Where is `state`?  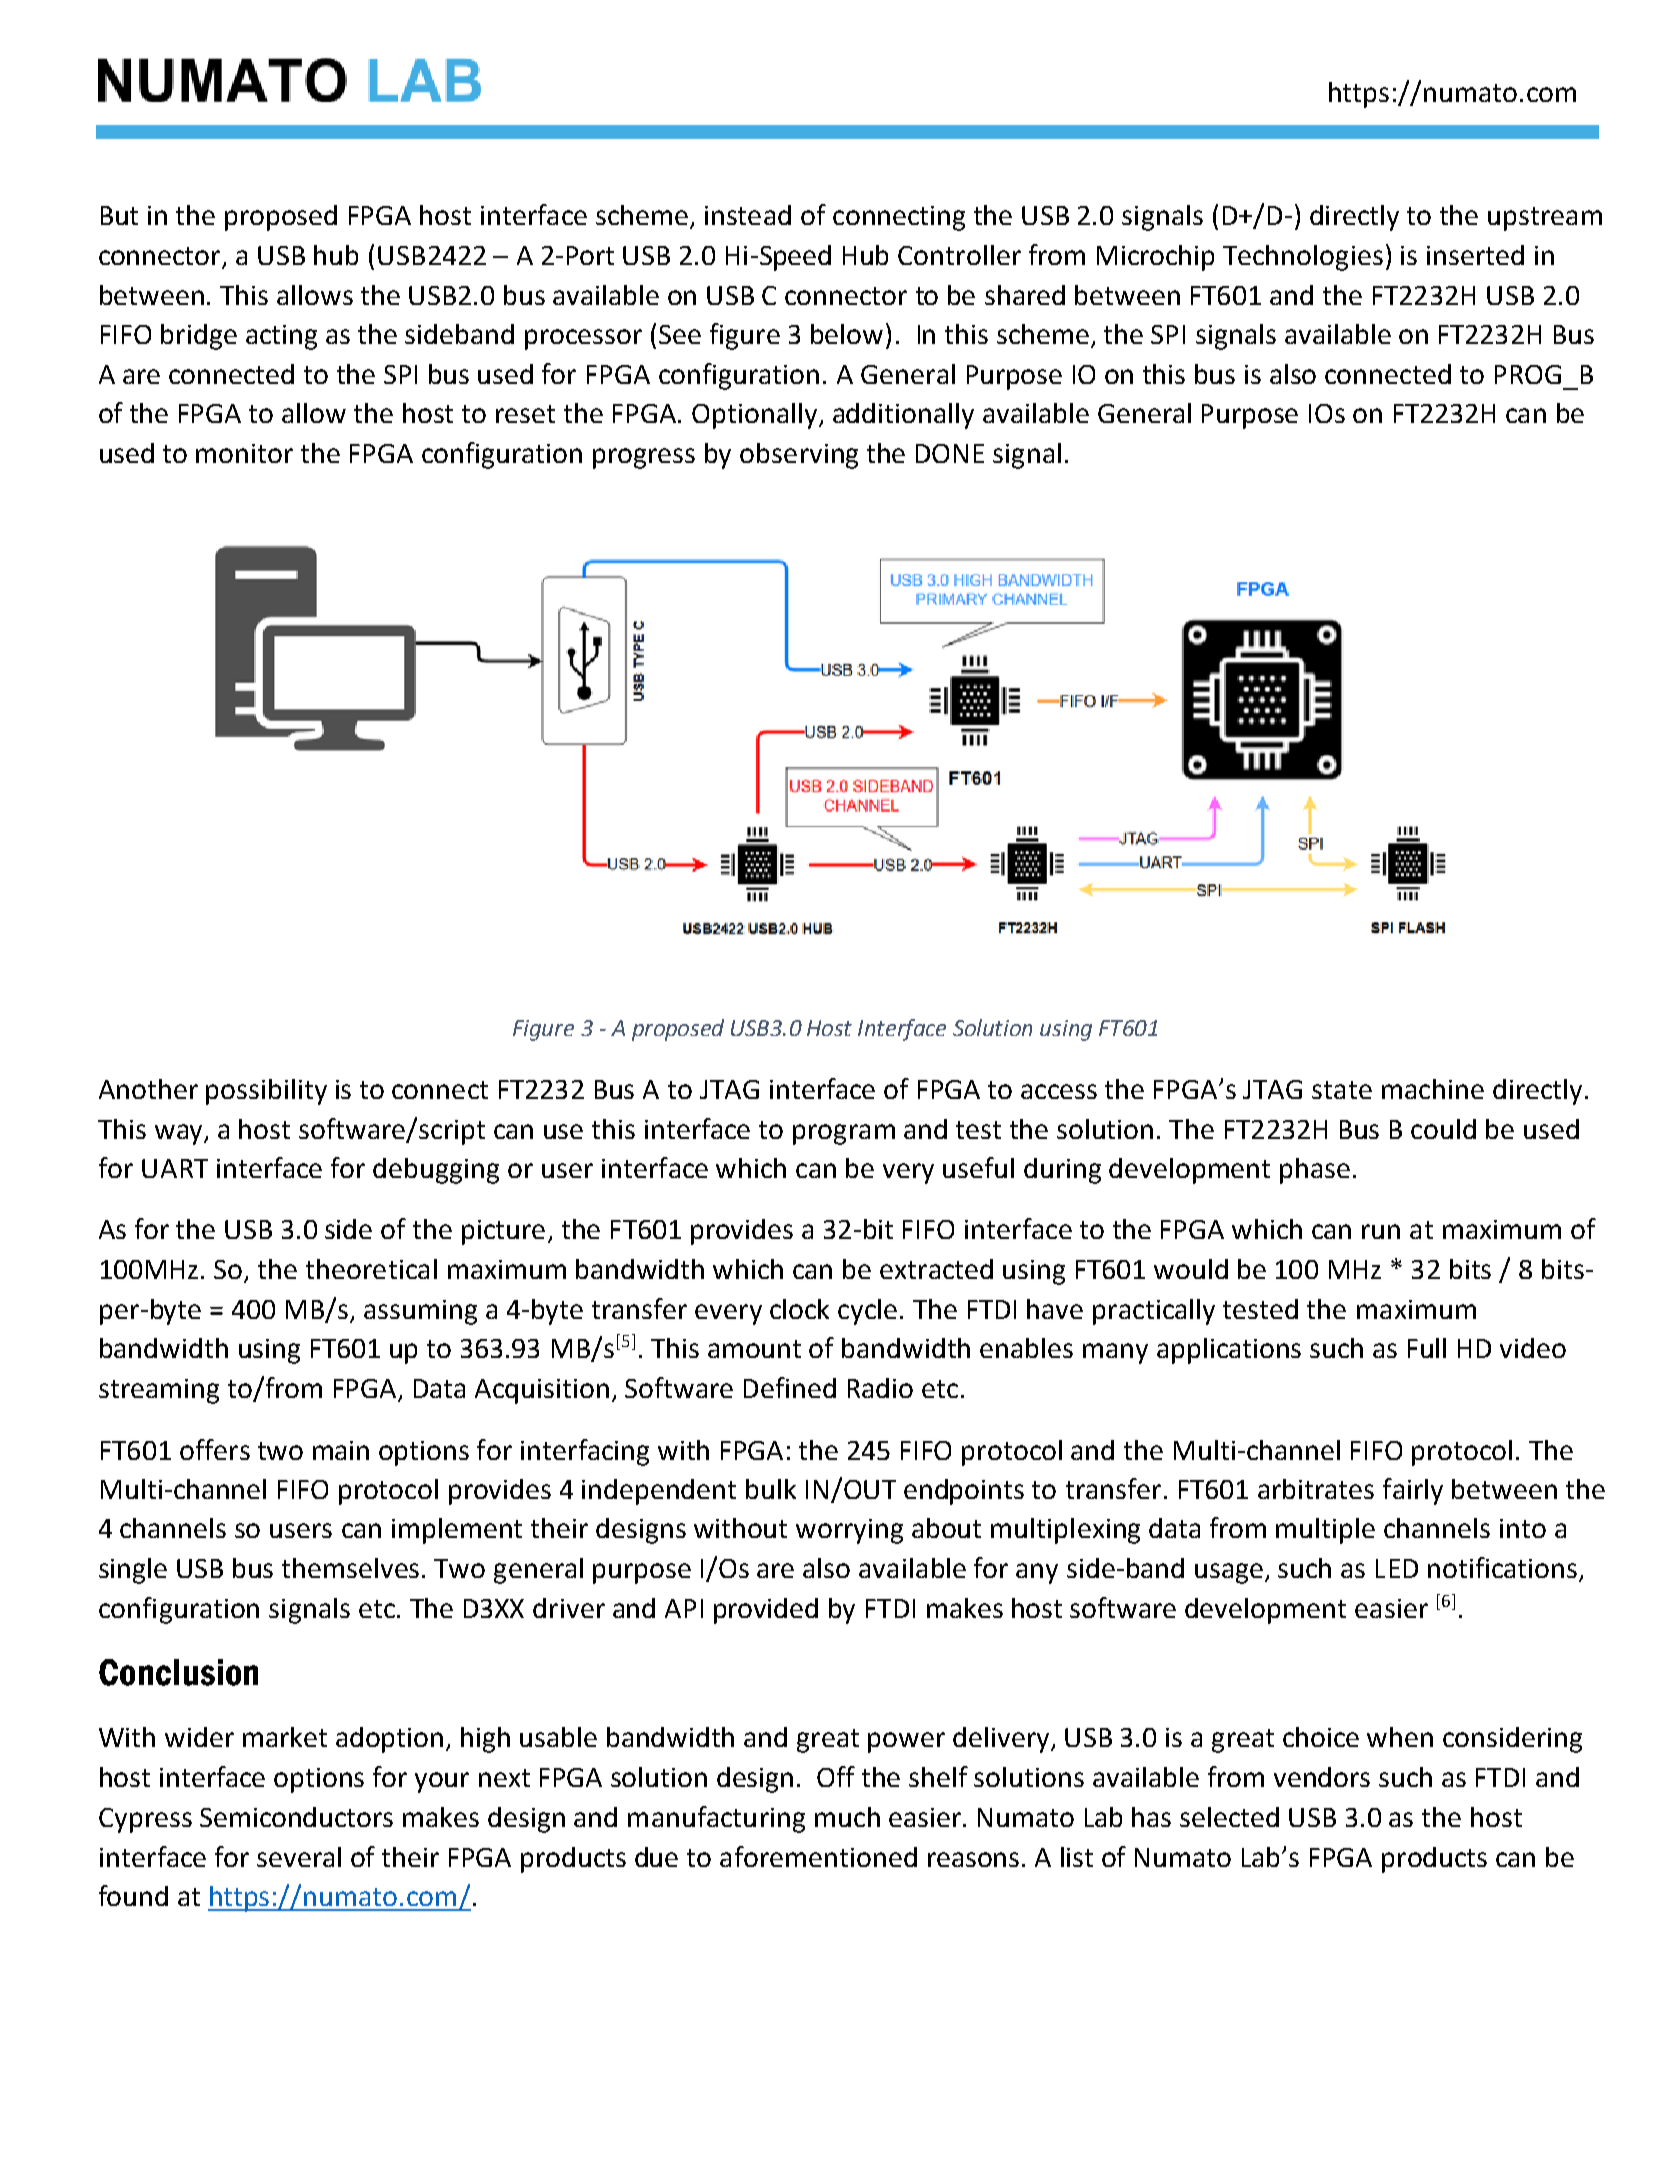
state is located at coordinates (1342, 1090).
